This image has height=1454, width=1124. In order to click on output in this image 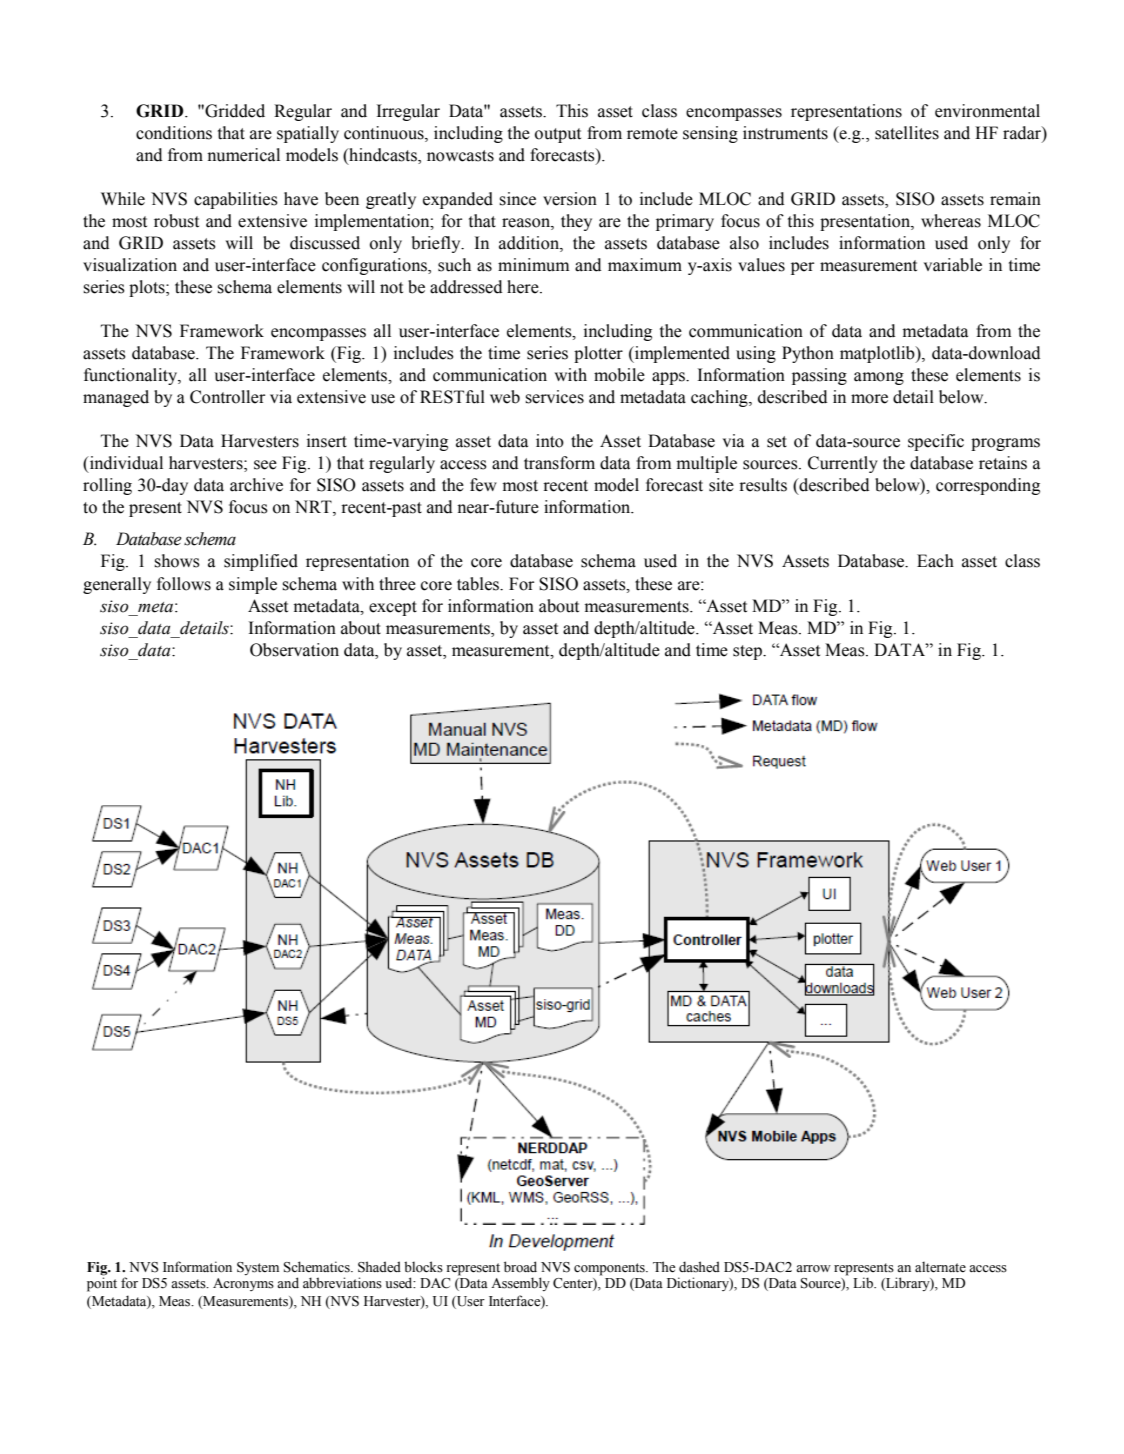, I will do `click(558, 135)`.
